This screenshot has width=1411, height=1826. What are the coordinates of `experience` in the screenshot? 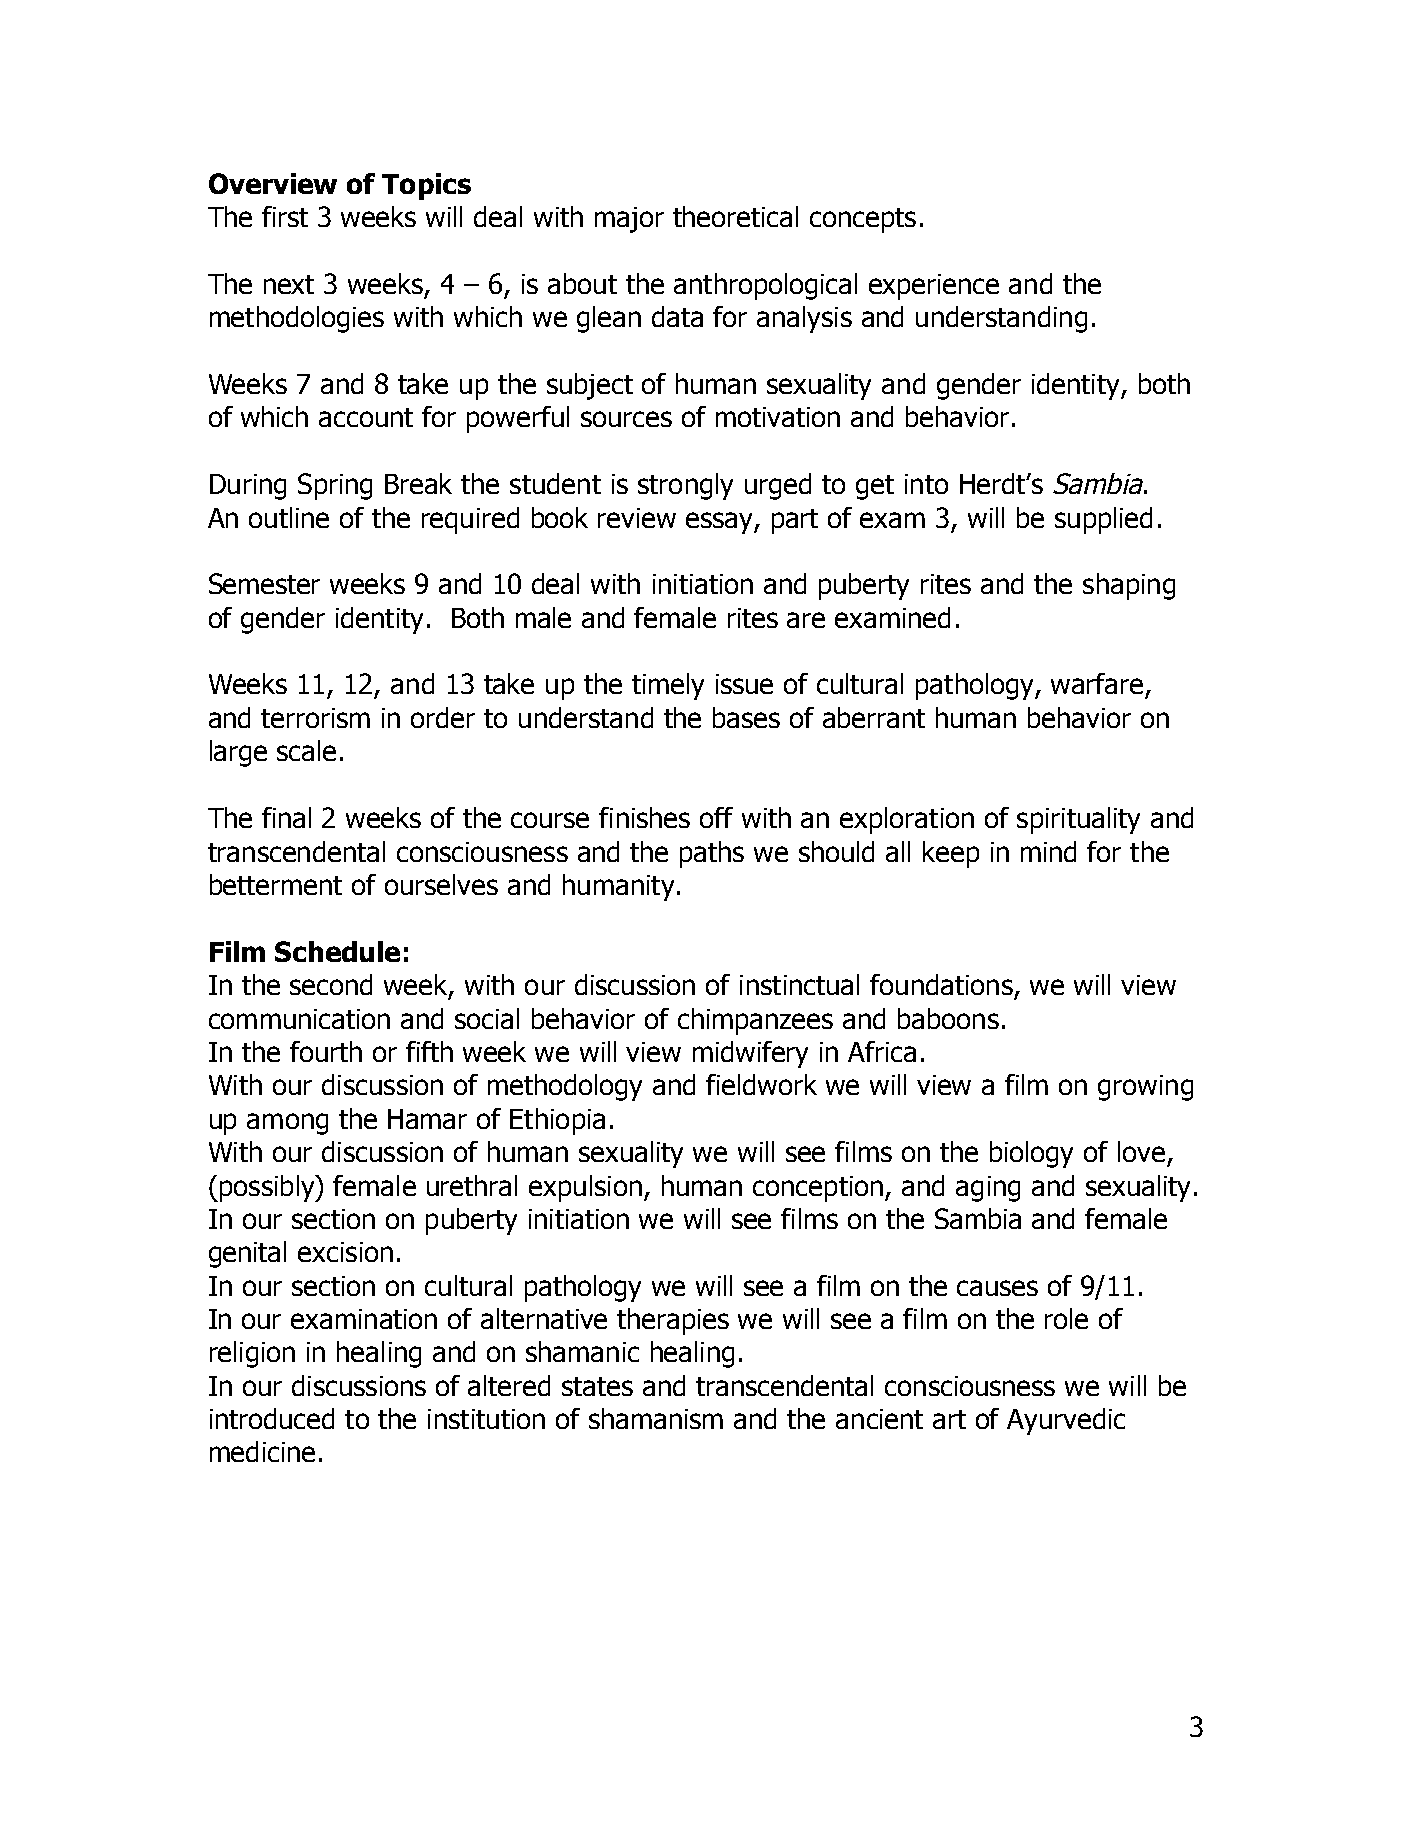 It's located at (934, 287).
